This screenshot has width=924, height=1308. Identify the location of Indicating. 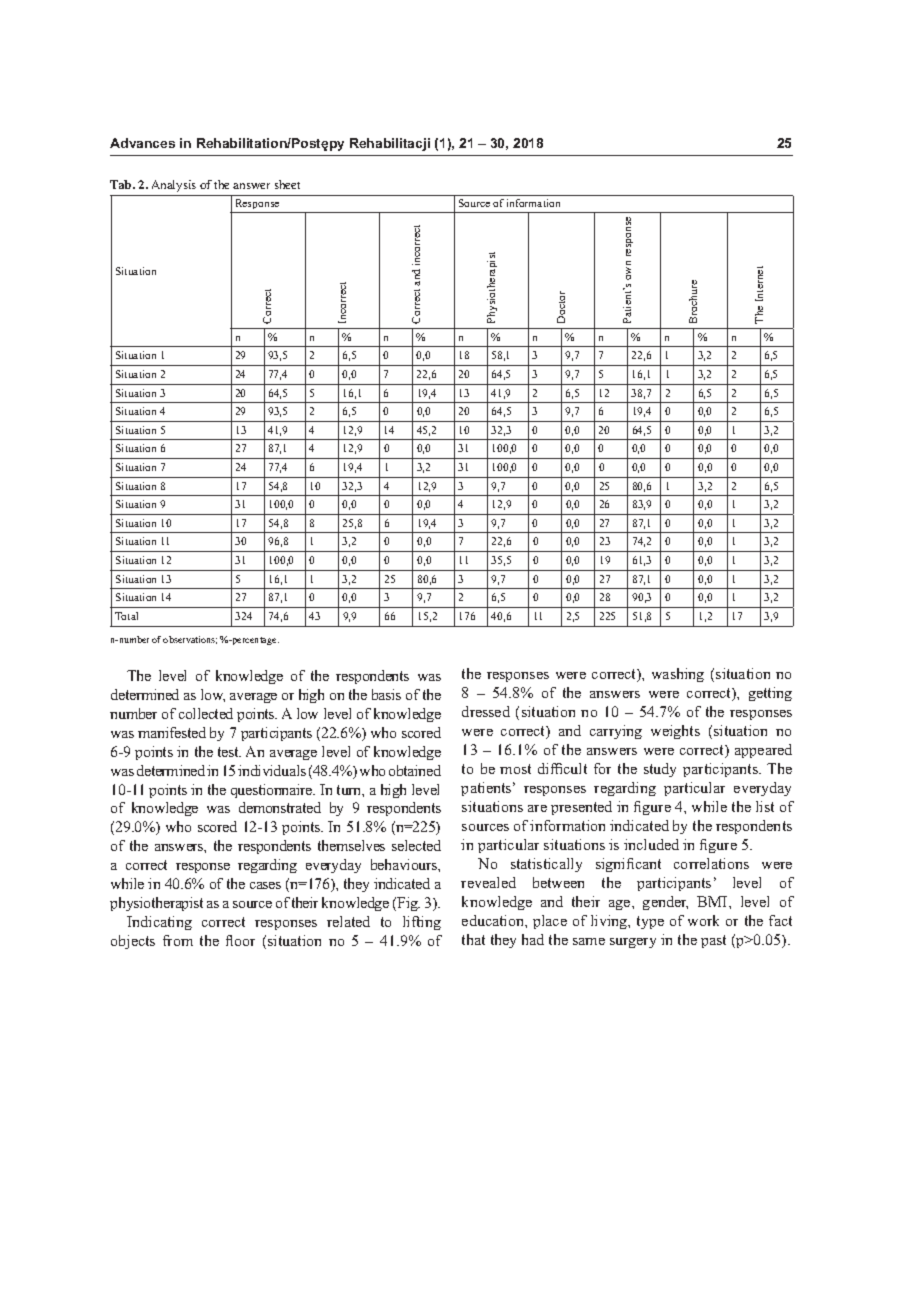
(159, 923).
